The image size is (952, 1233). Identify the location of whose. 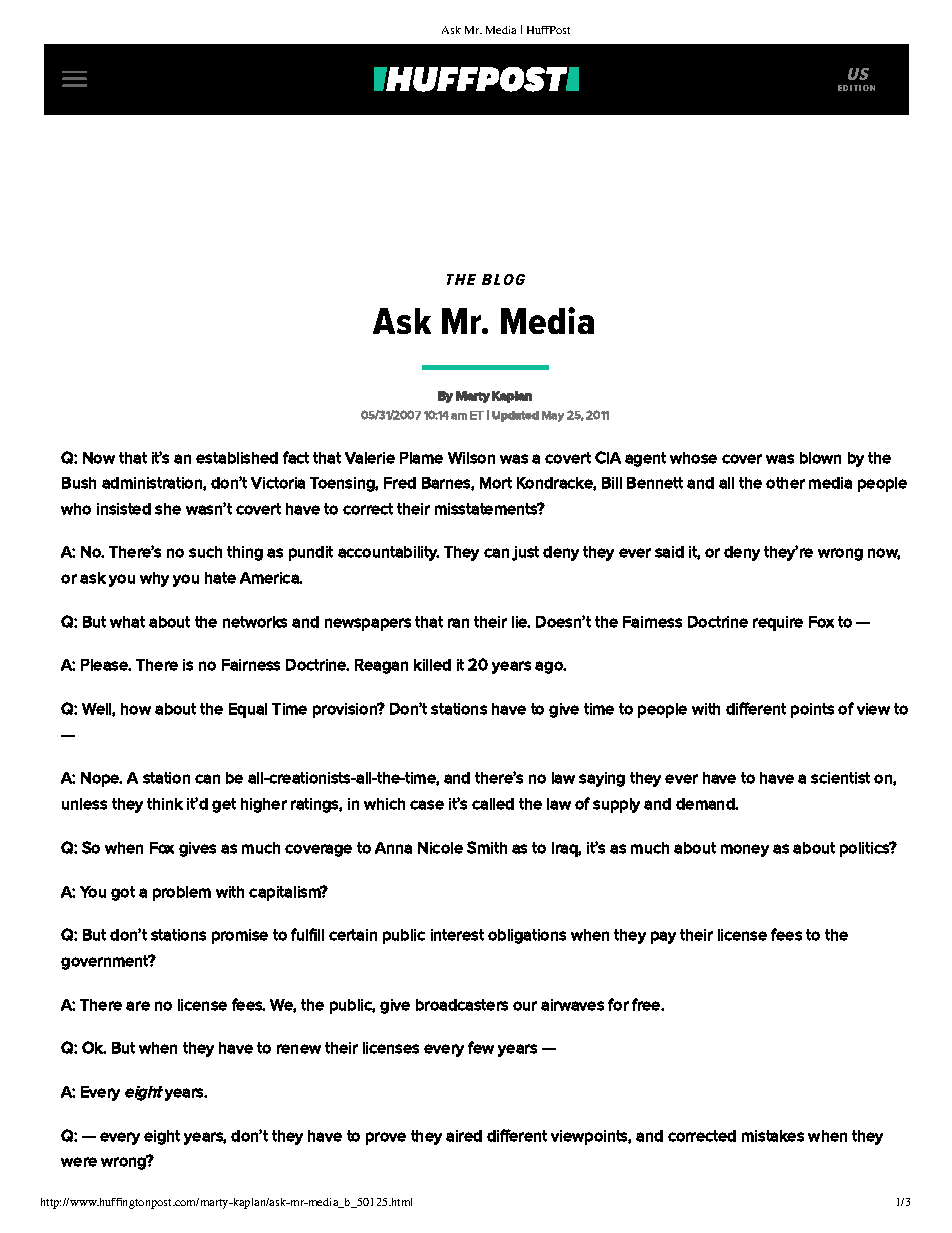
(693, 458).
